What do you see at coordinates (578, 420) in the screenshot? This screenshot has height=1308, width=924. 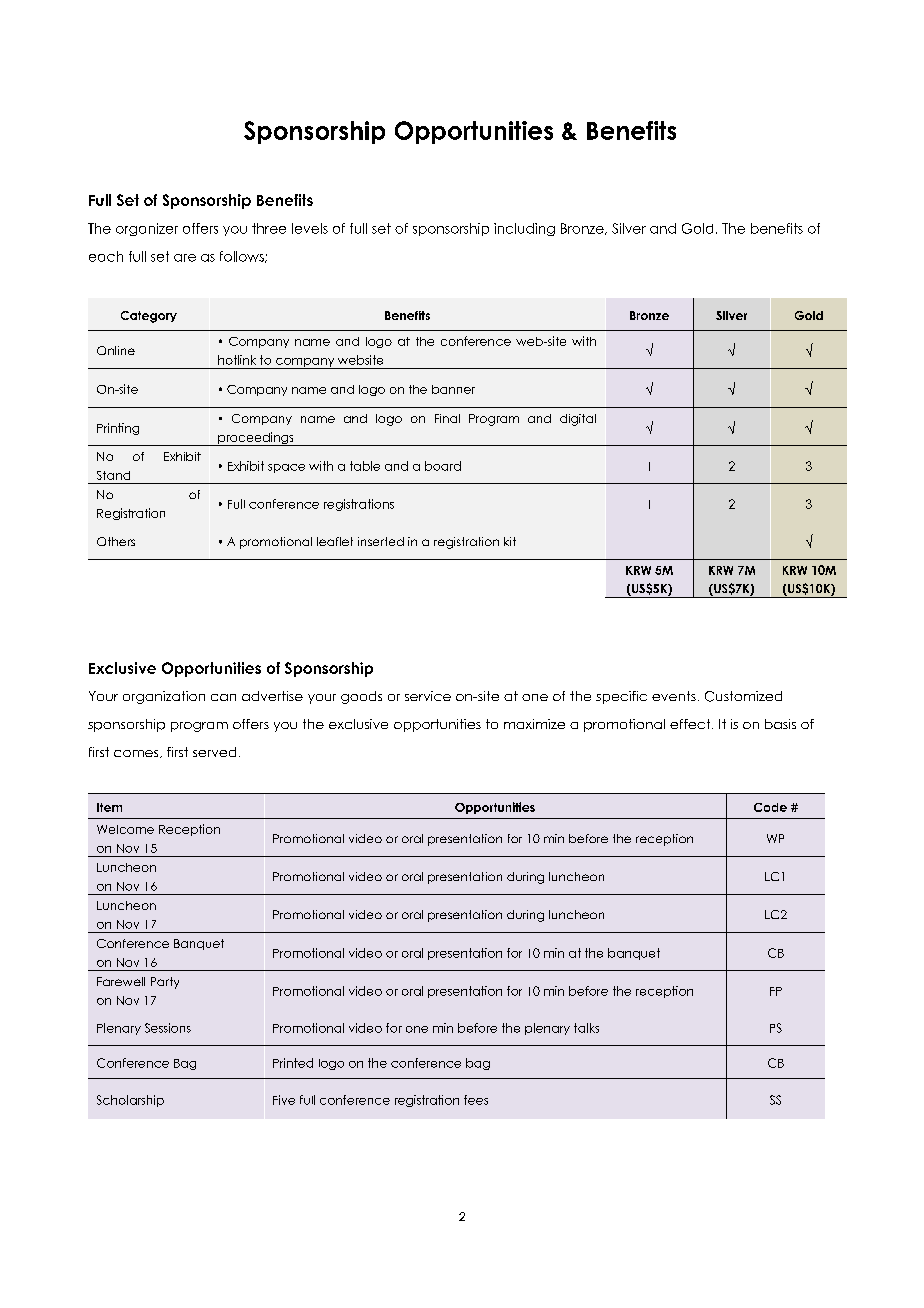 I see `digital` at bounding box center [578, 420].
